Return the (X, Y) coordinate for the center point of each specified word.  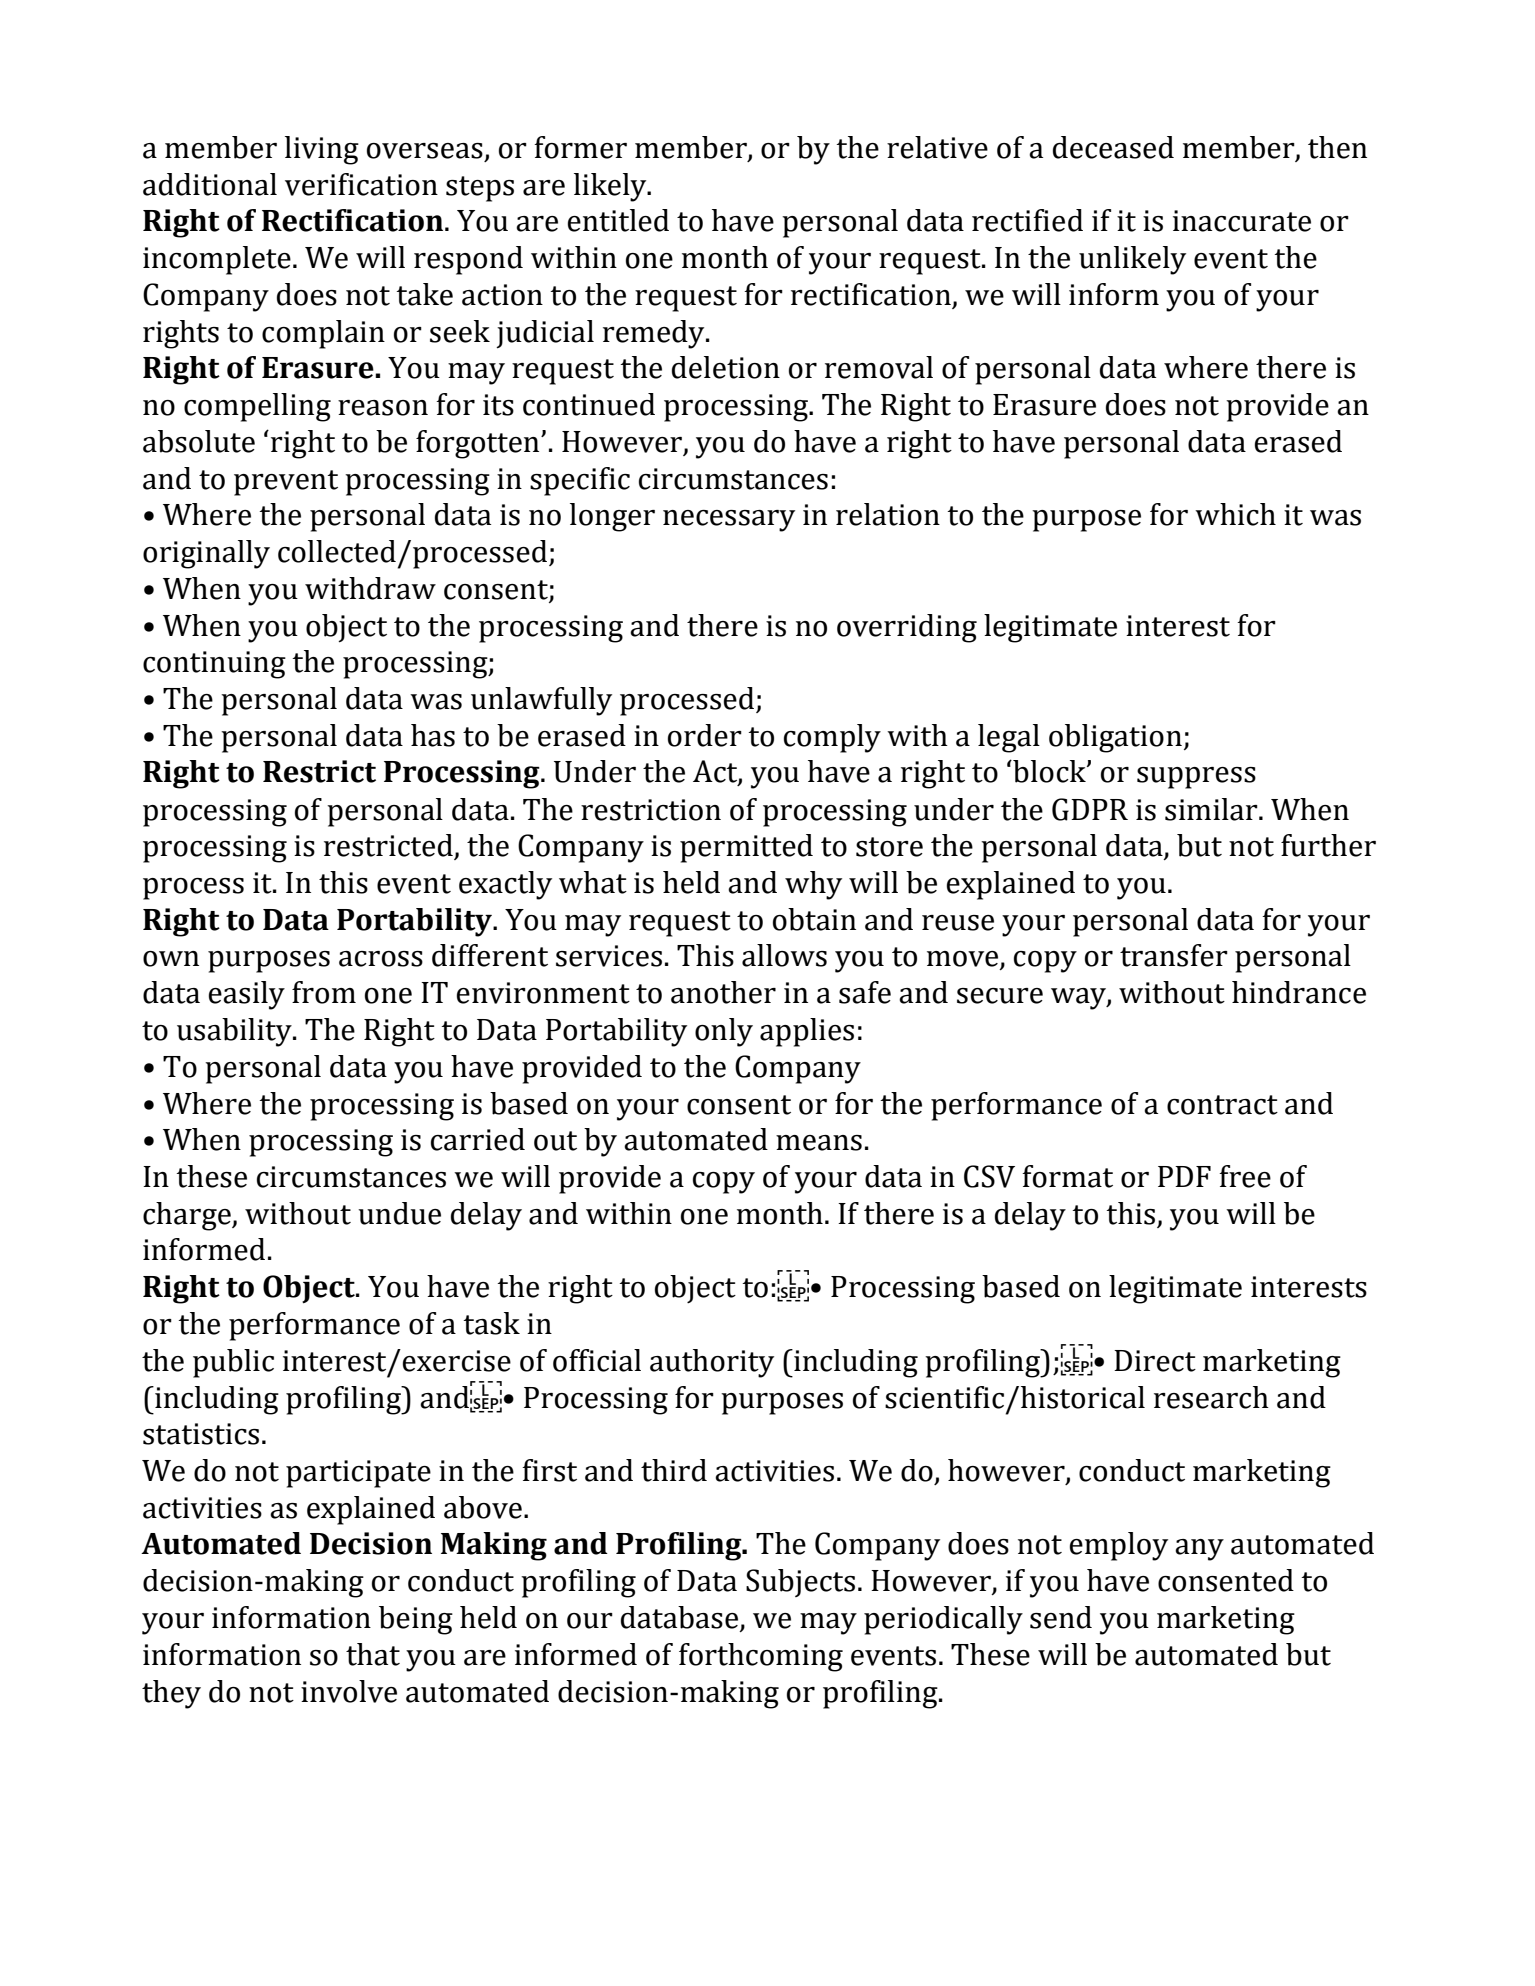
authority (712, 1363)
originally (206, 554)
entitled (618, 220)
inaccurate (1242, 221)
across (381, 959)
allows (784, 955)
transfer (1174, 955)
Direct (1155, 1361)
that (373, 1654)
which (1235, 514)
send (1061, 1617)
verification (361, 184)
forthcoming (761, 1657)
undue (399, 1213)
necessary (729, 521)
